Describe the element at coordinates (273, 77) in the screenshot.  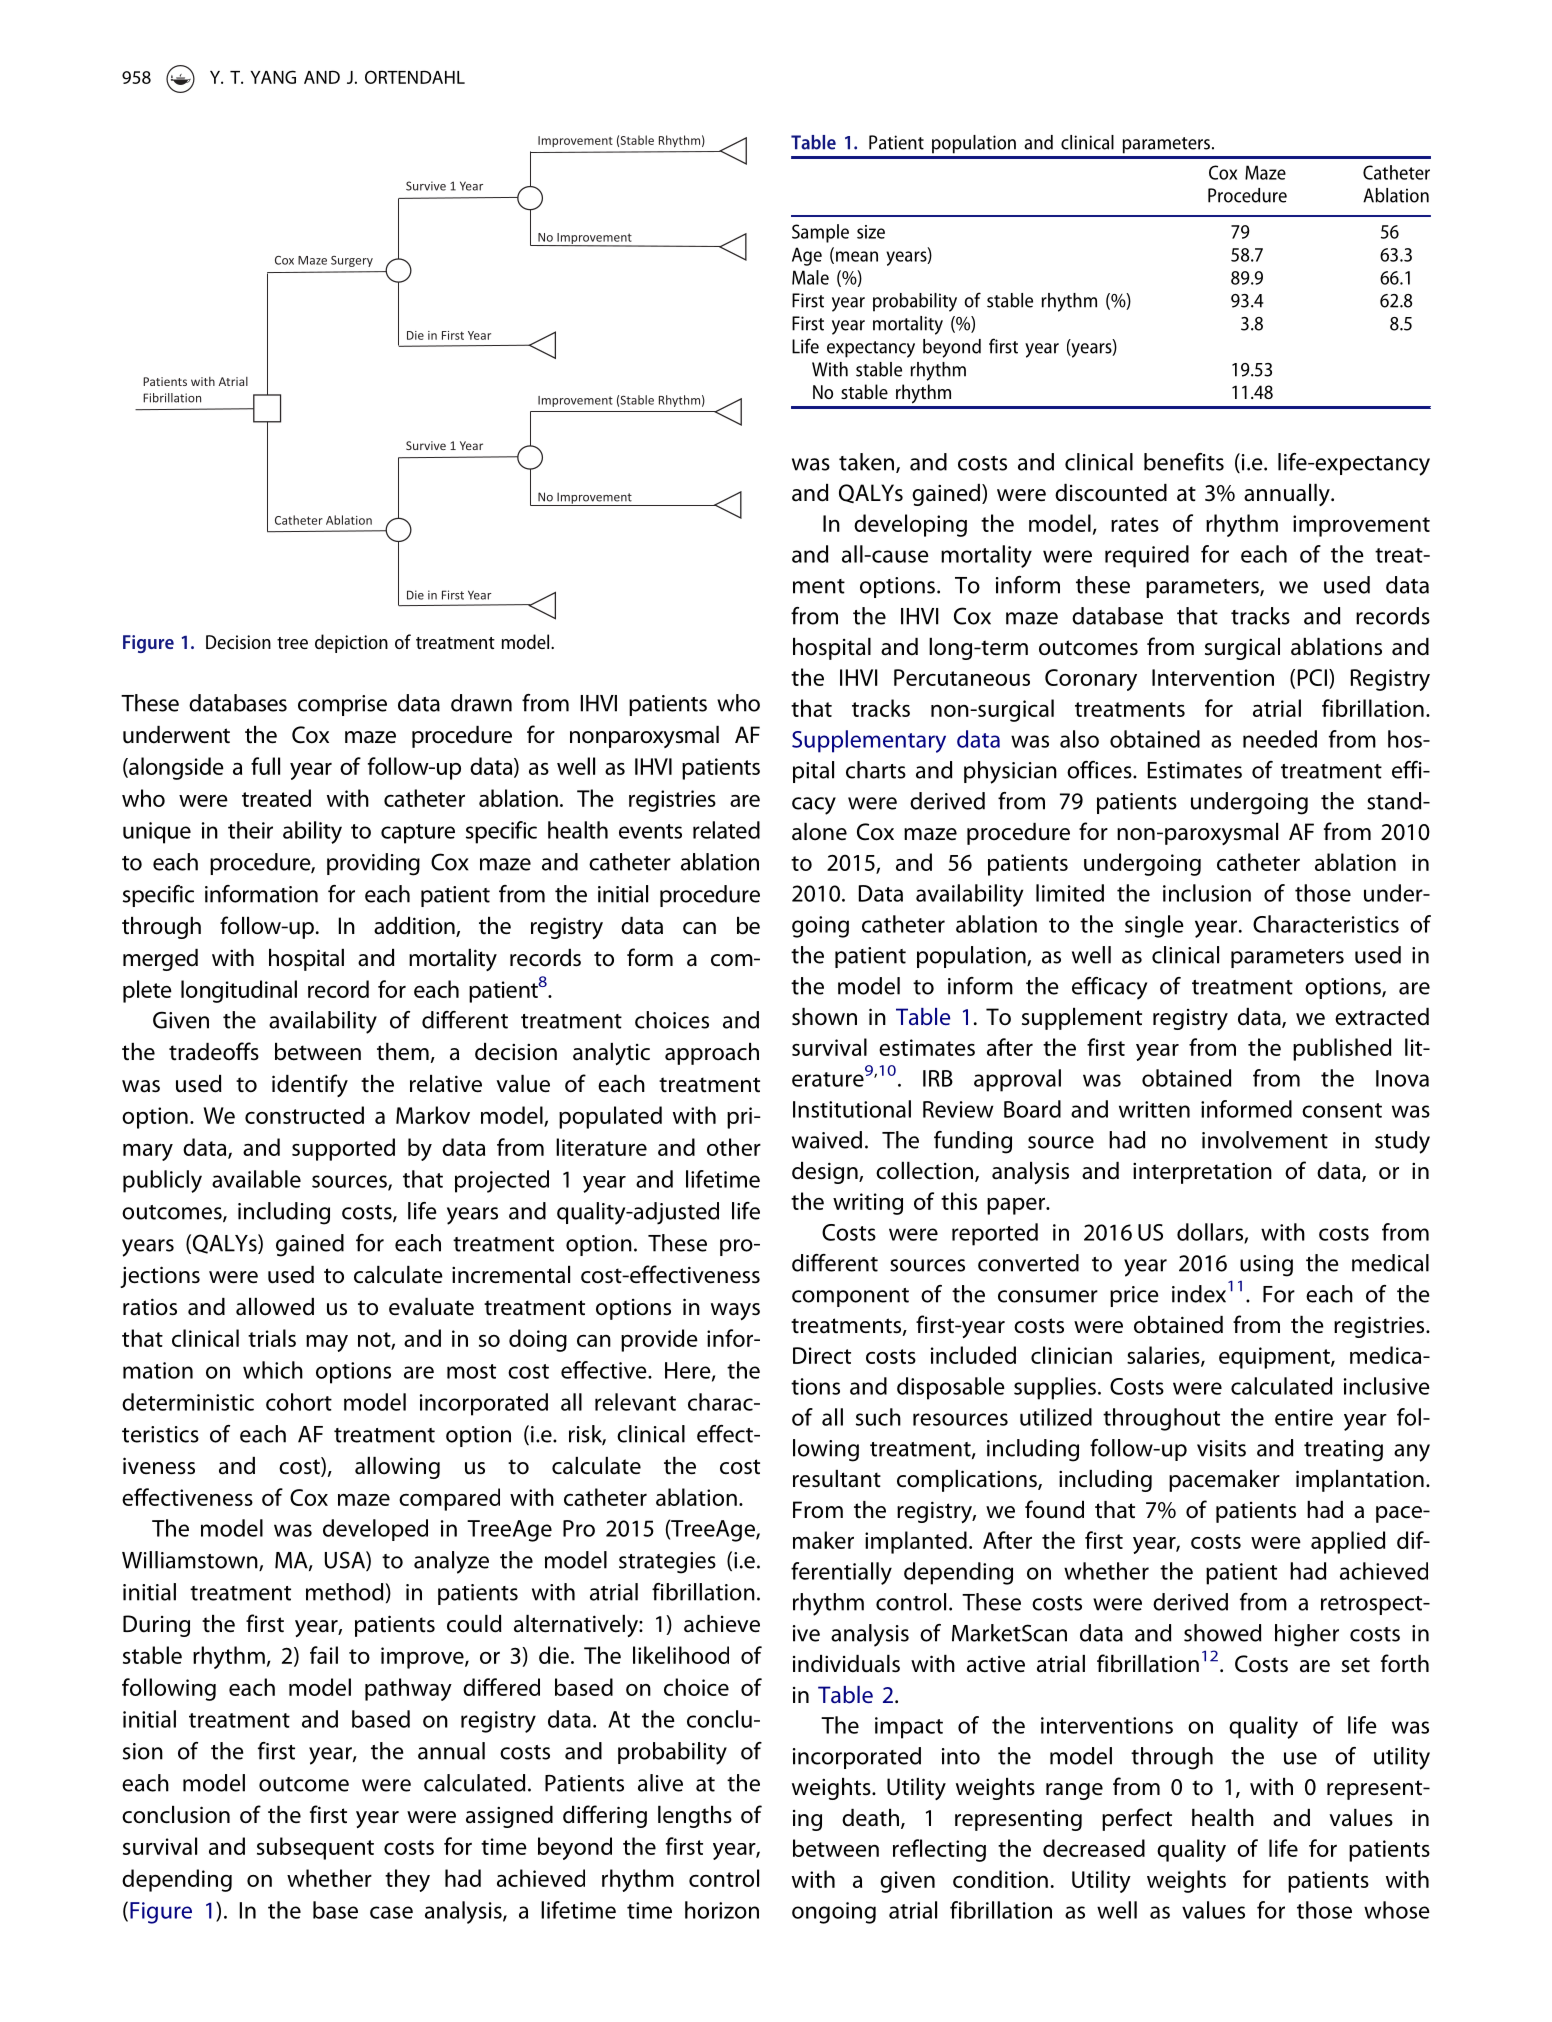
I see `YANG` at that location.
